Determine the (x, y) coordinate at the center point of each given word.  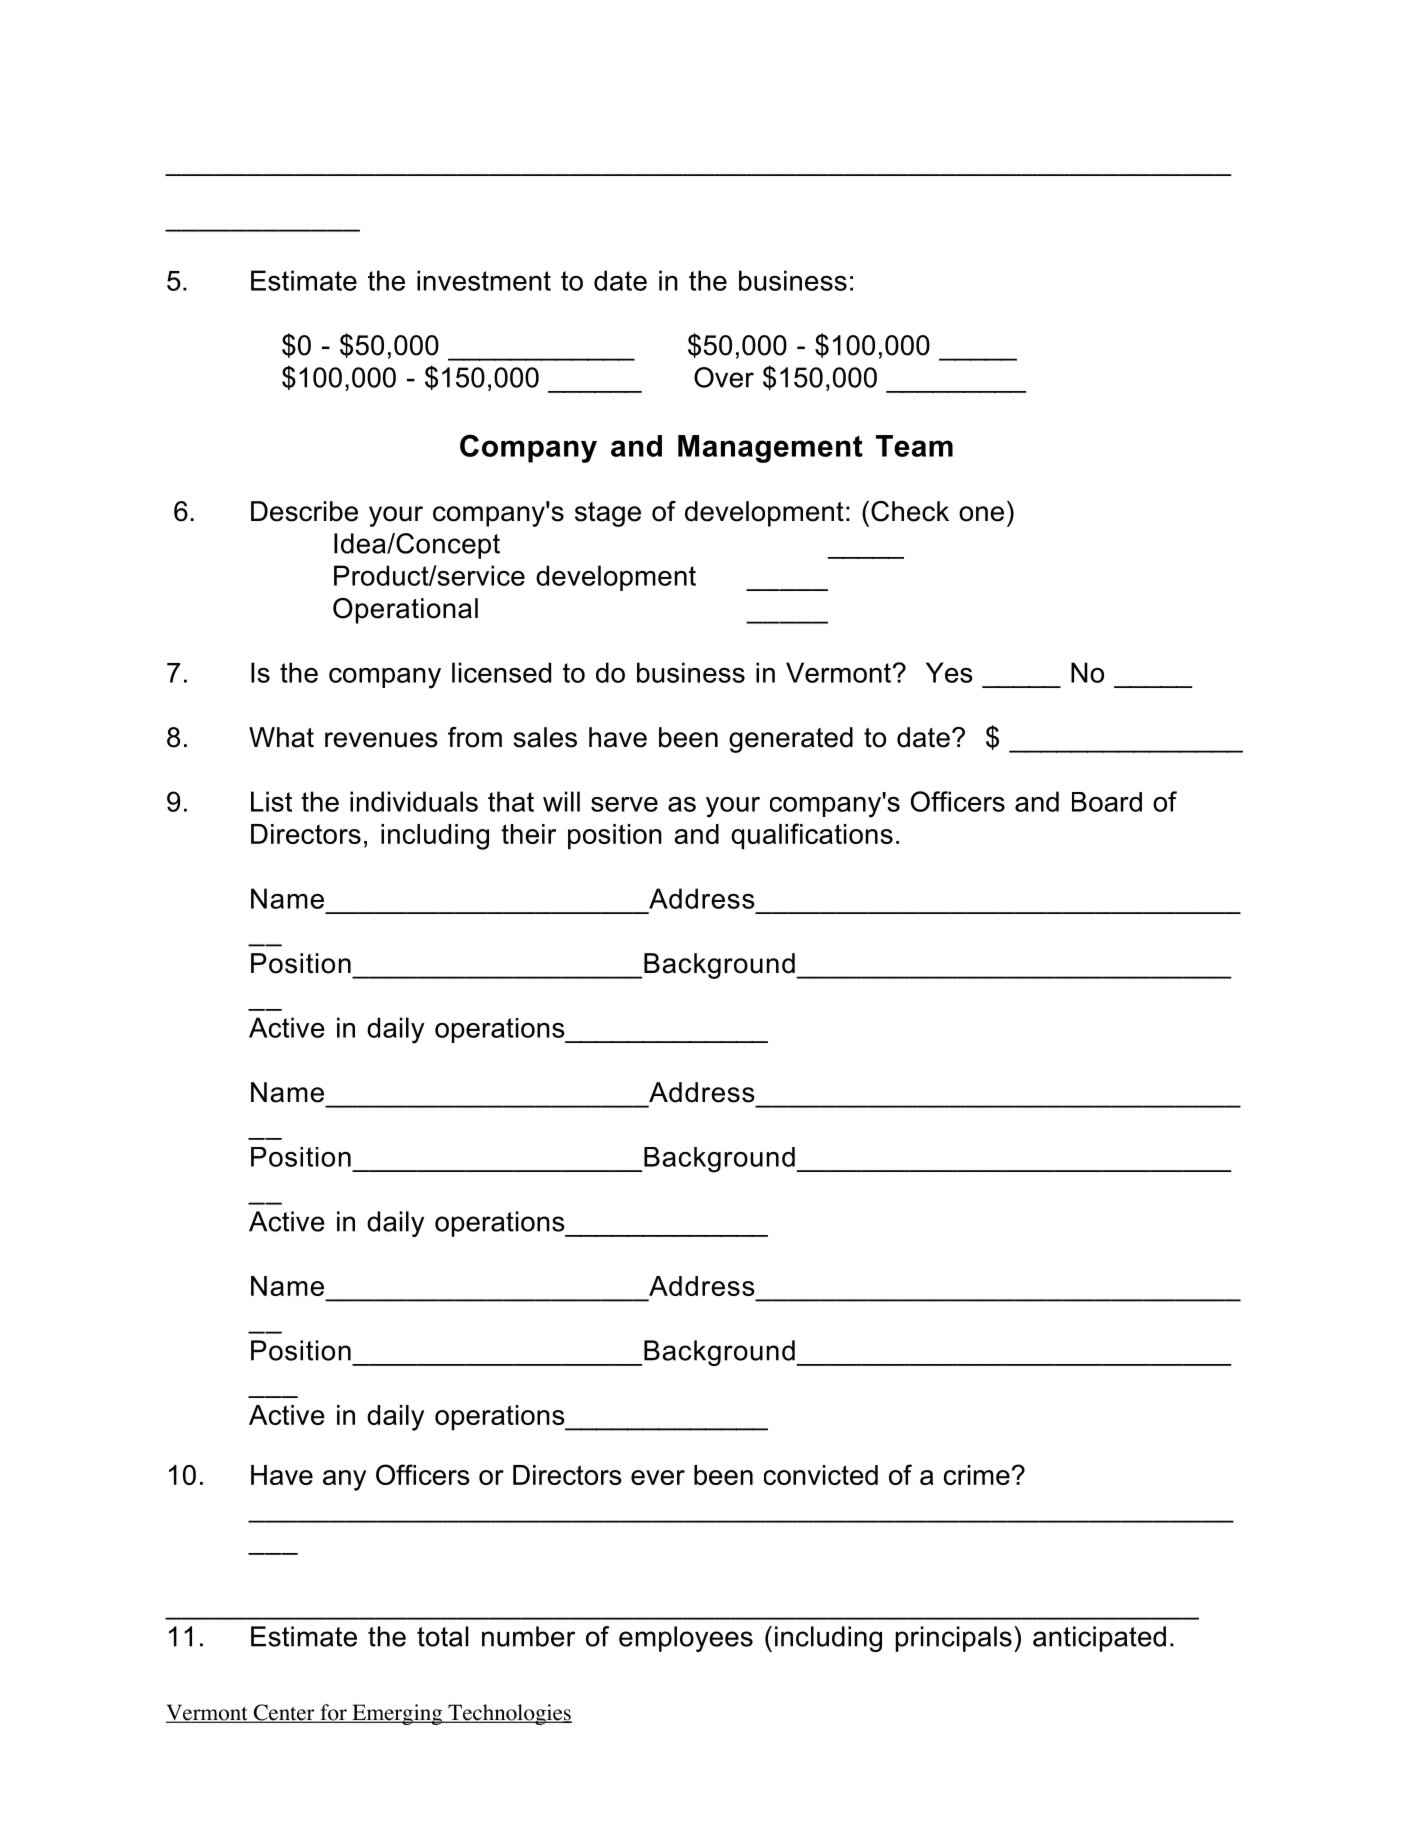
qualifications (812, 836)
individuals (414, 801)
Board (1107, 802)
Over (724, 377)
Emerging (397, 1714)
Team (914, 446)
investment (484, 280)
